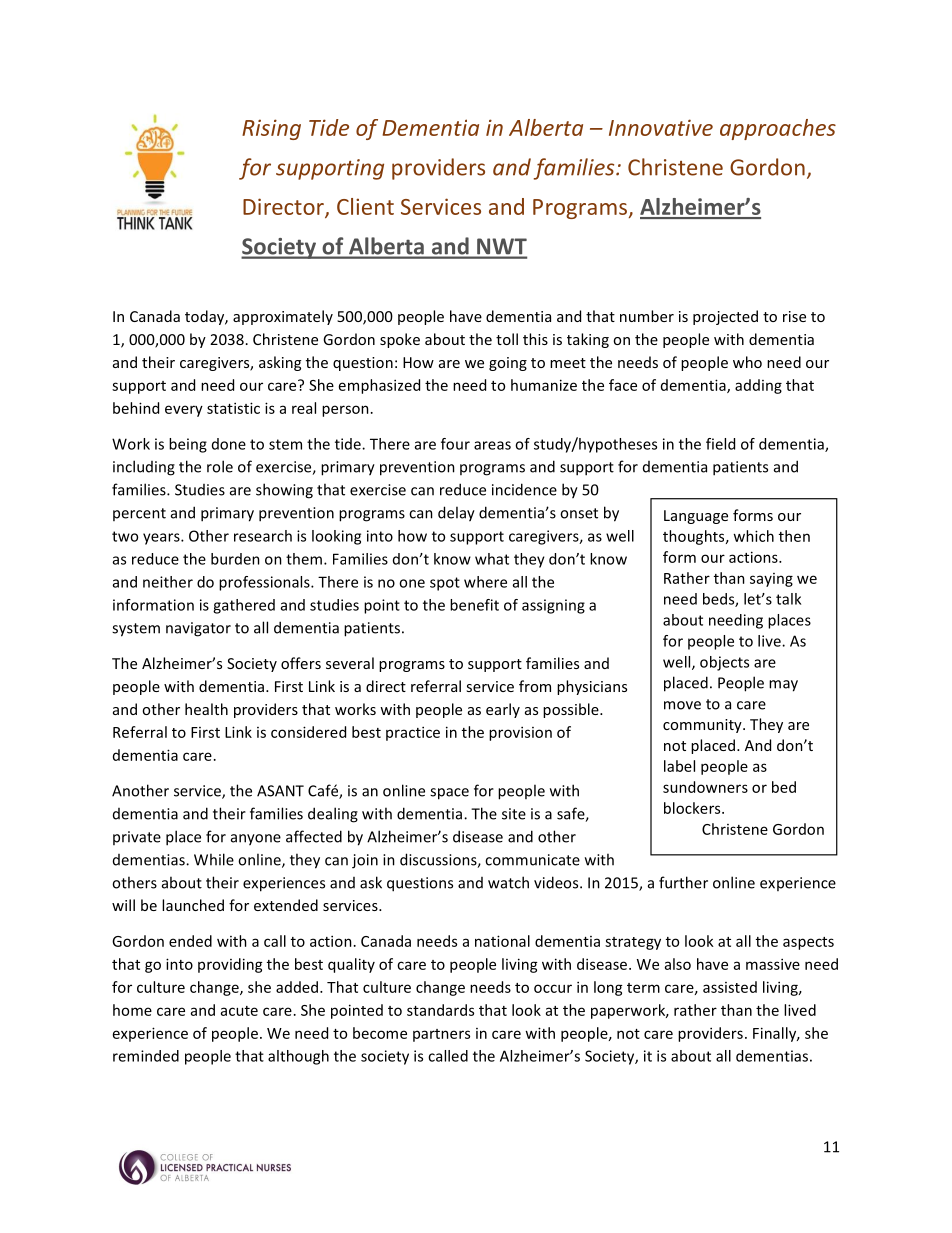 The image size is (952, 1233). Describe the element at coordinates (730, 987) in the document. I see `assisted` at that location.
